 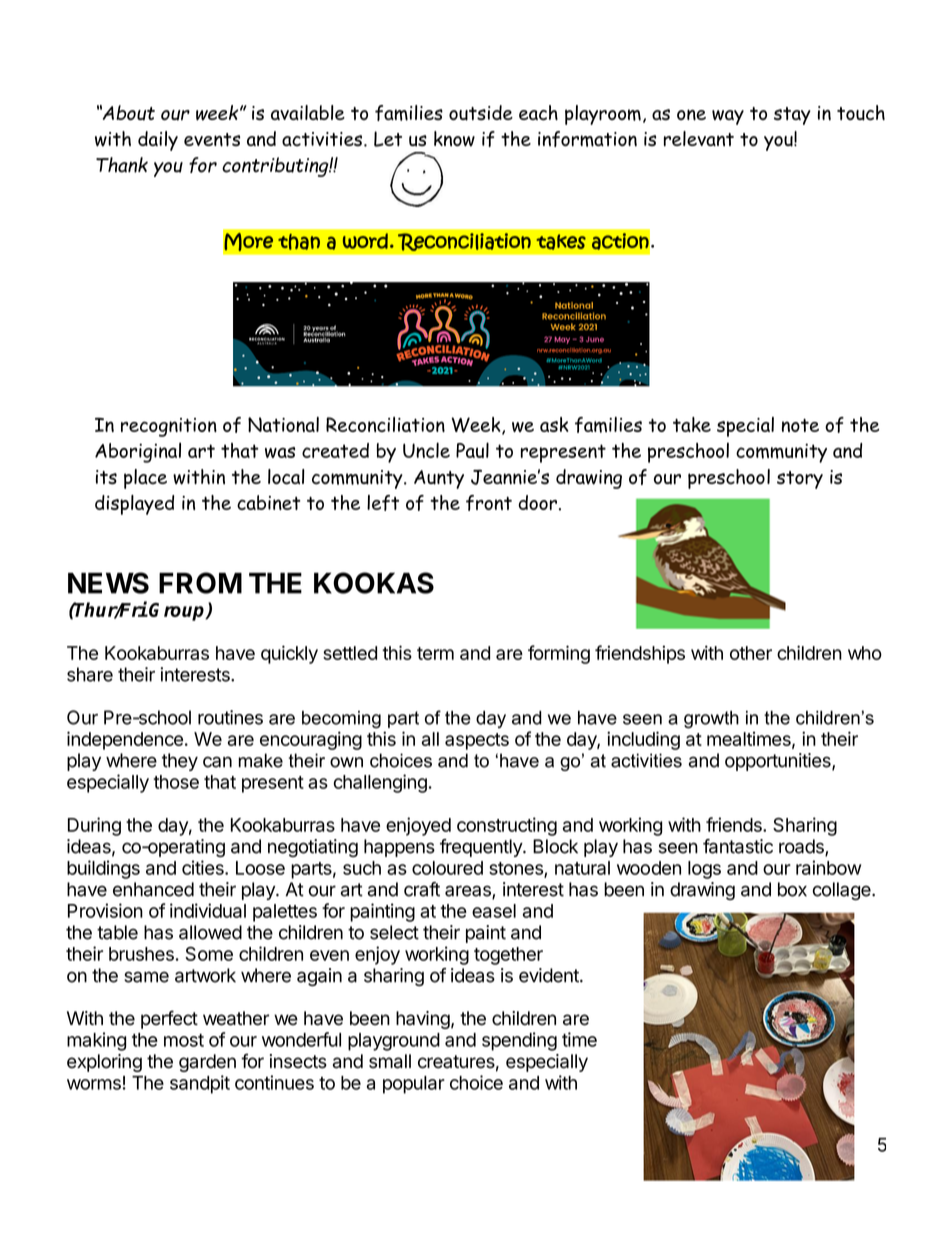 What do you see at coordinates (519, 1041) in the screenshot?
I see `spending` at bounding box center [519, 1041].
